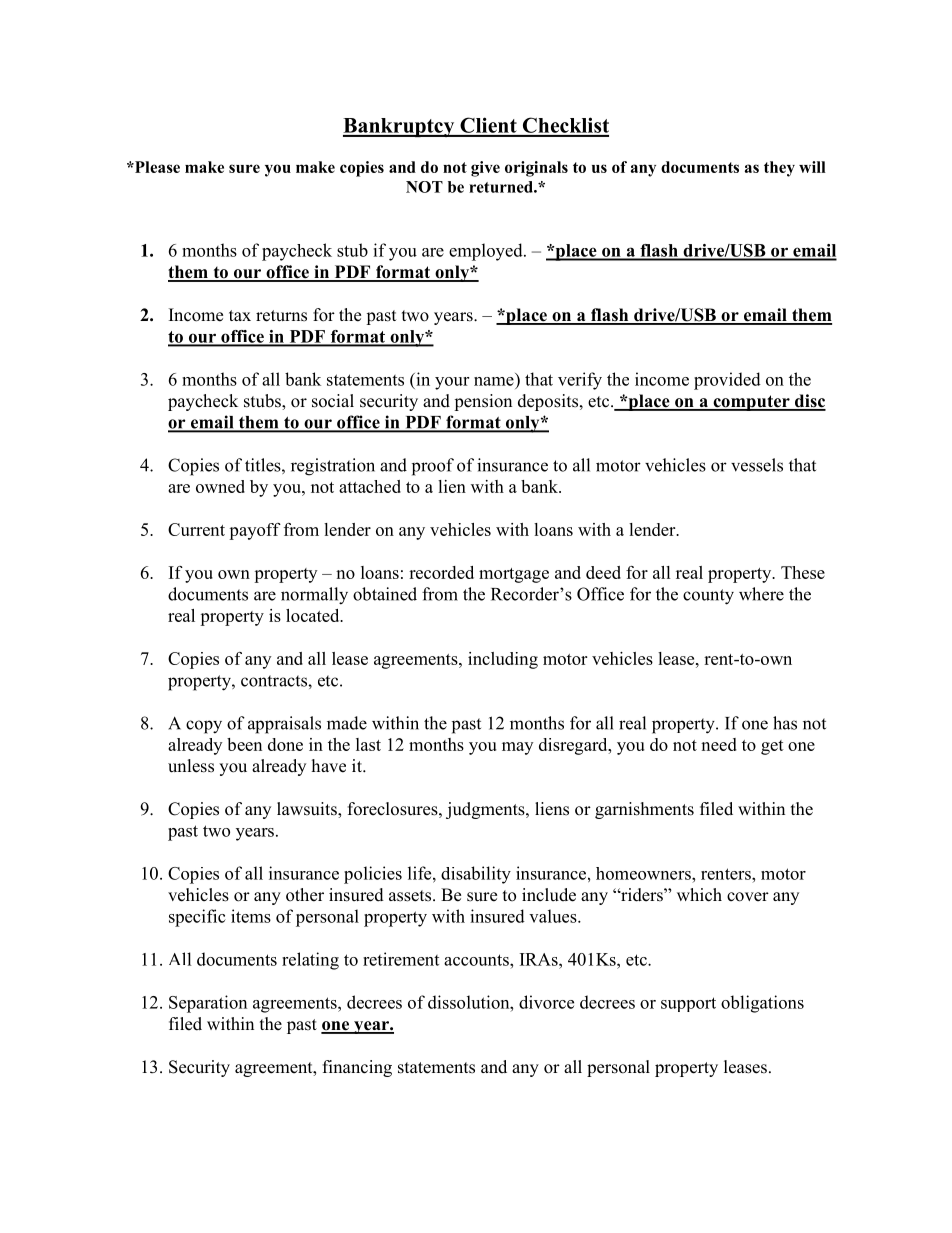  Describe the element at coordinates (314, 615) in the screenshot. I see `located` at that location.
